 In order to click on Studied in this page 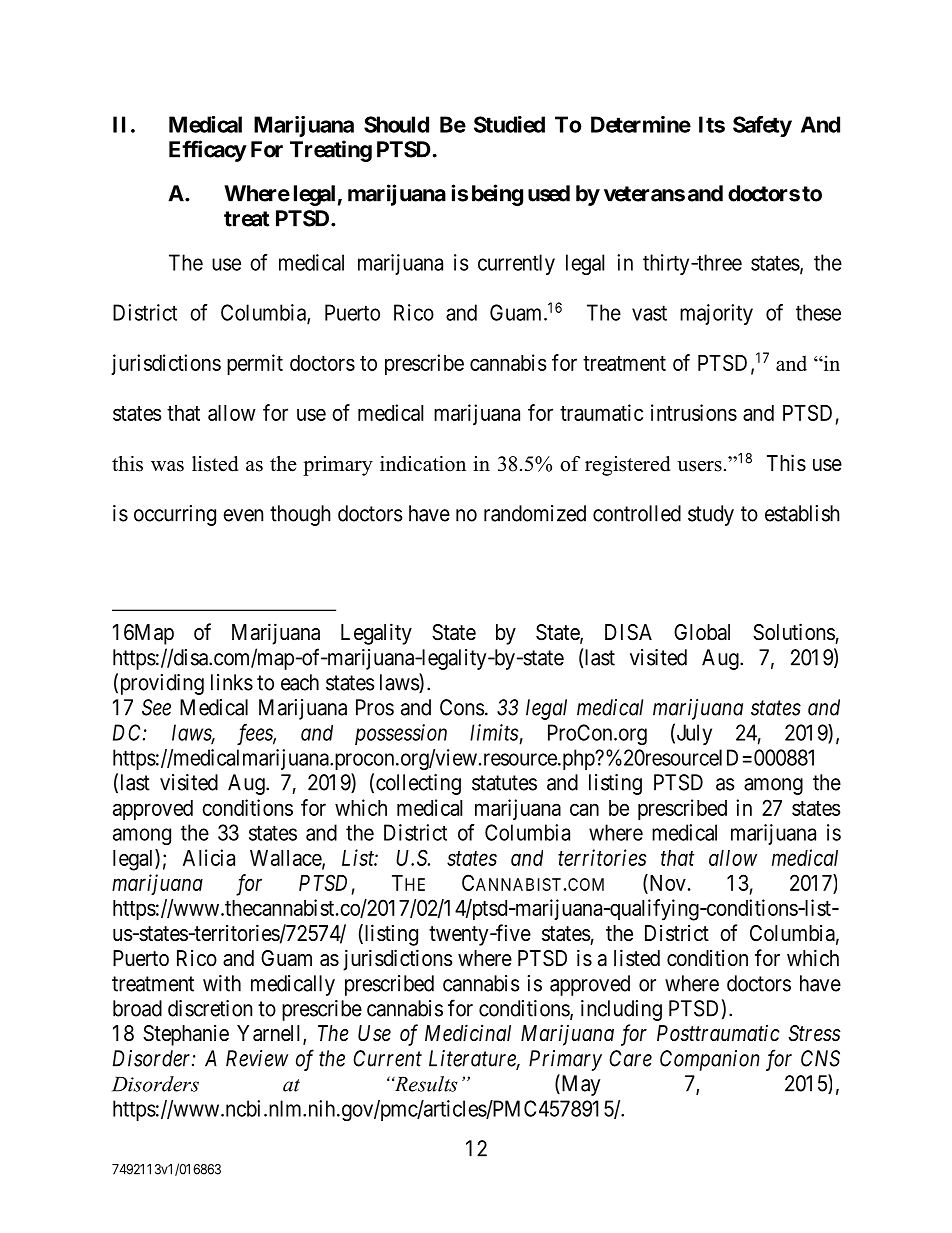, I will do `click(509, 124)`.
